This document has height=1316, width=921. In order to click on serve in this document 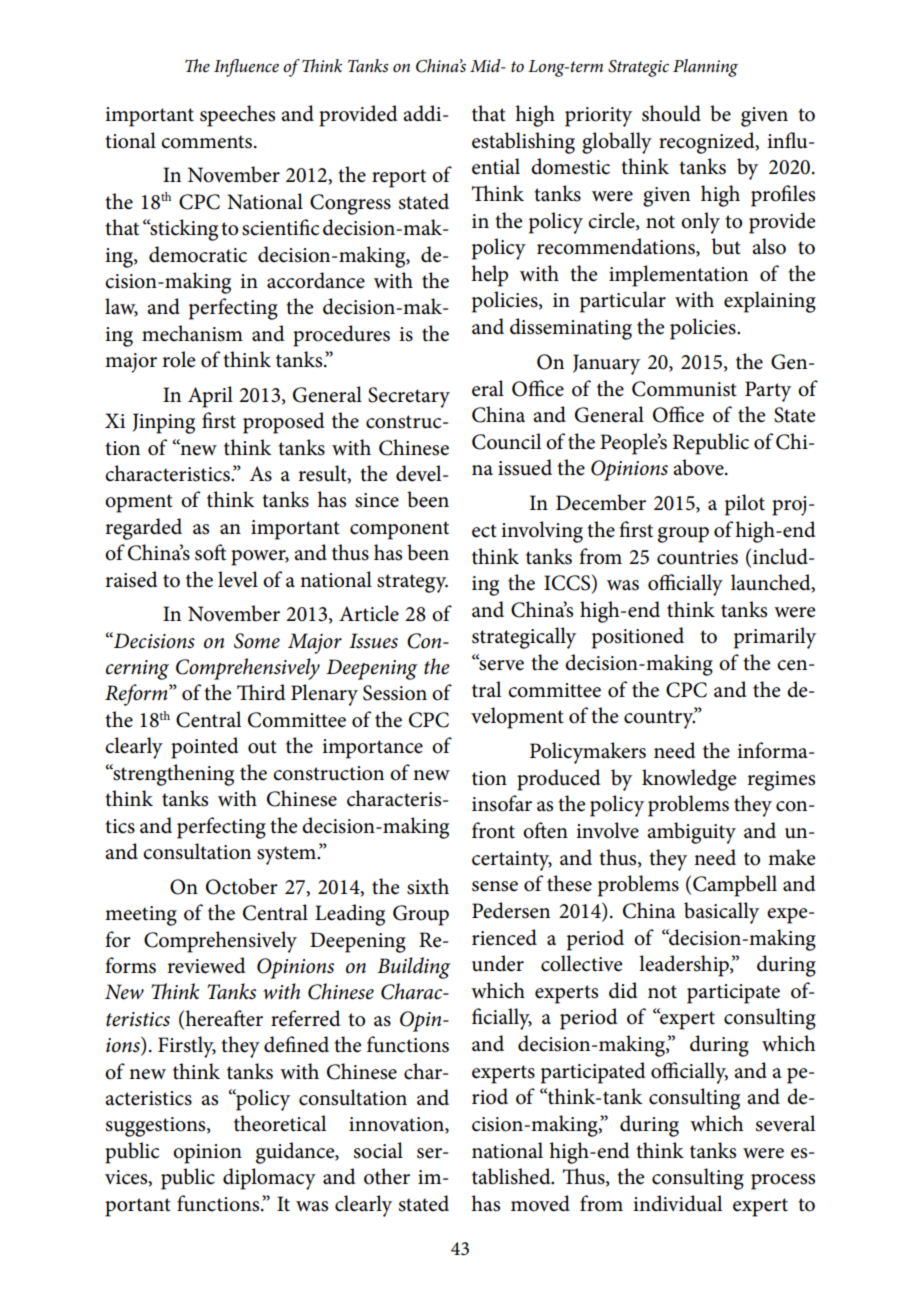, I will do `click(500, 664)`.
